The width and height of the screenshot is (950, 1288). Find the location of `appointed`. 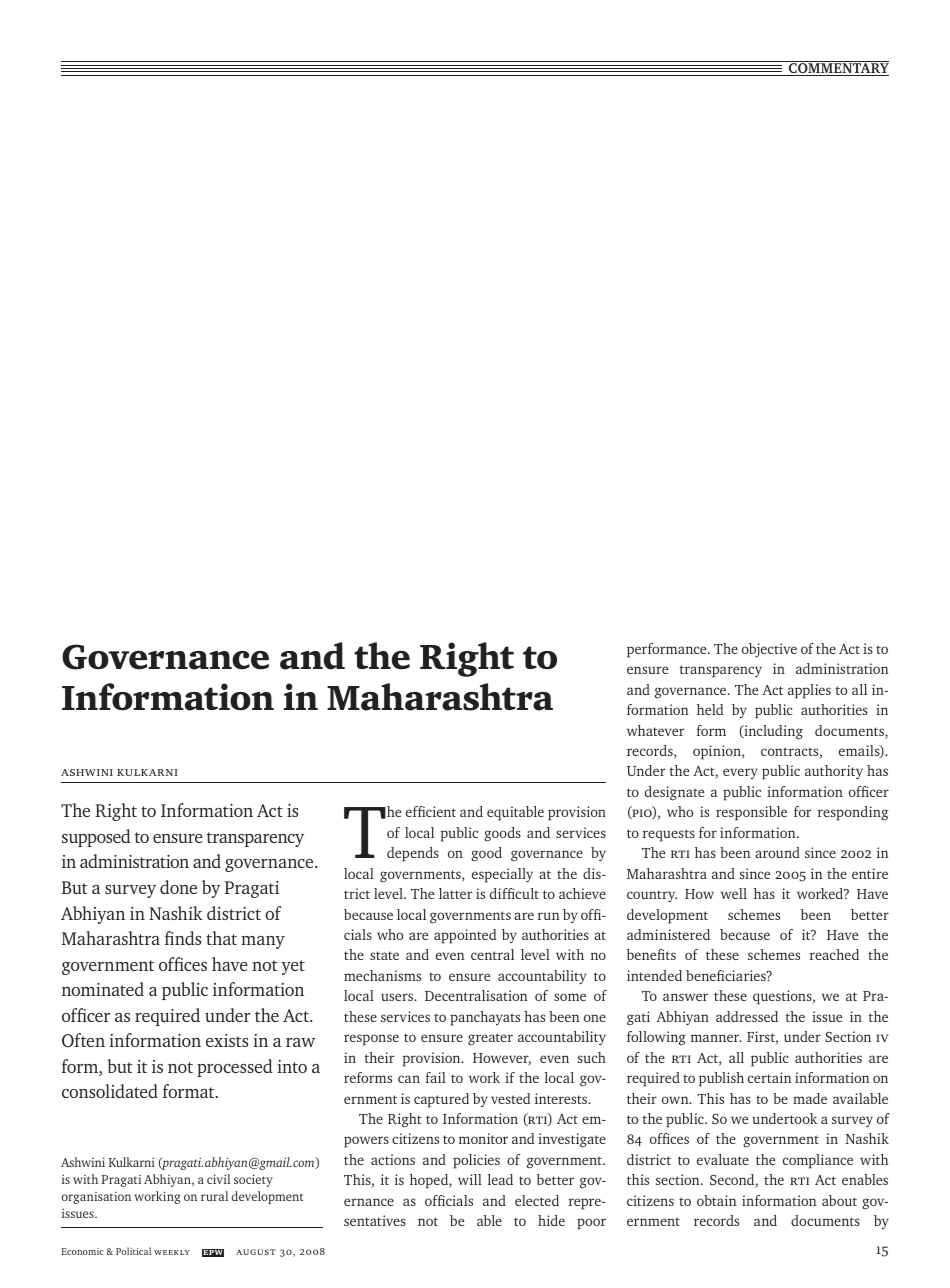

appointed is located at coordinates (465, 936).
